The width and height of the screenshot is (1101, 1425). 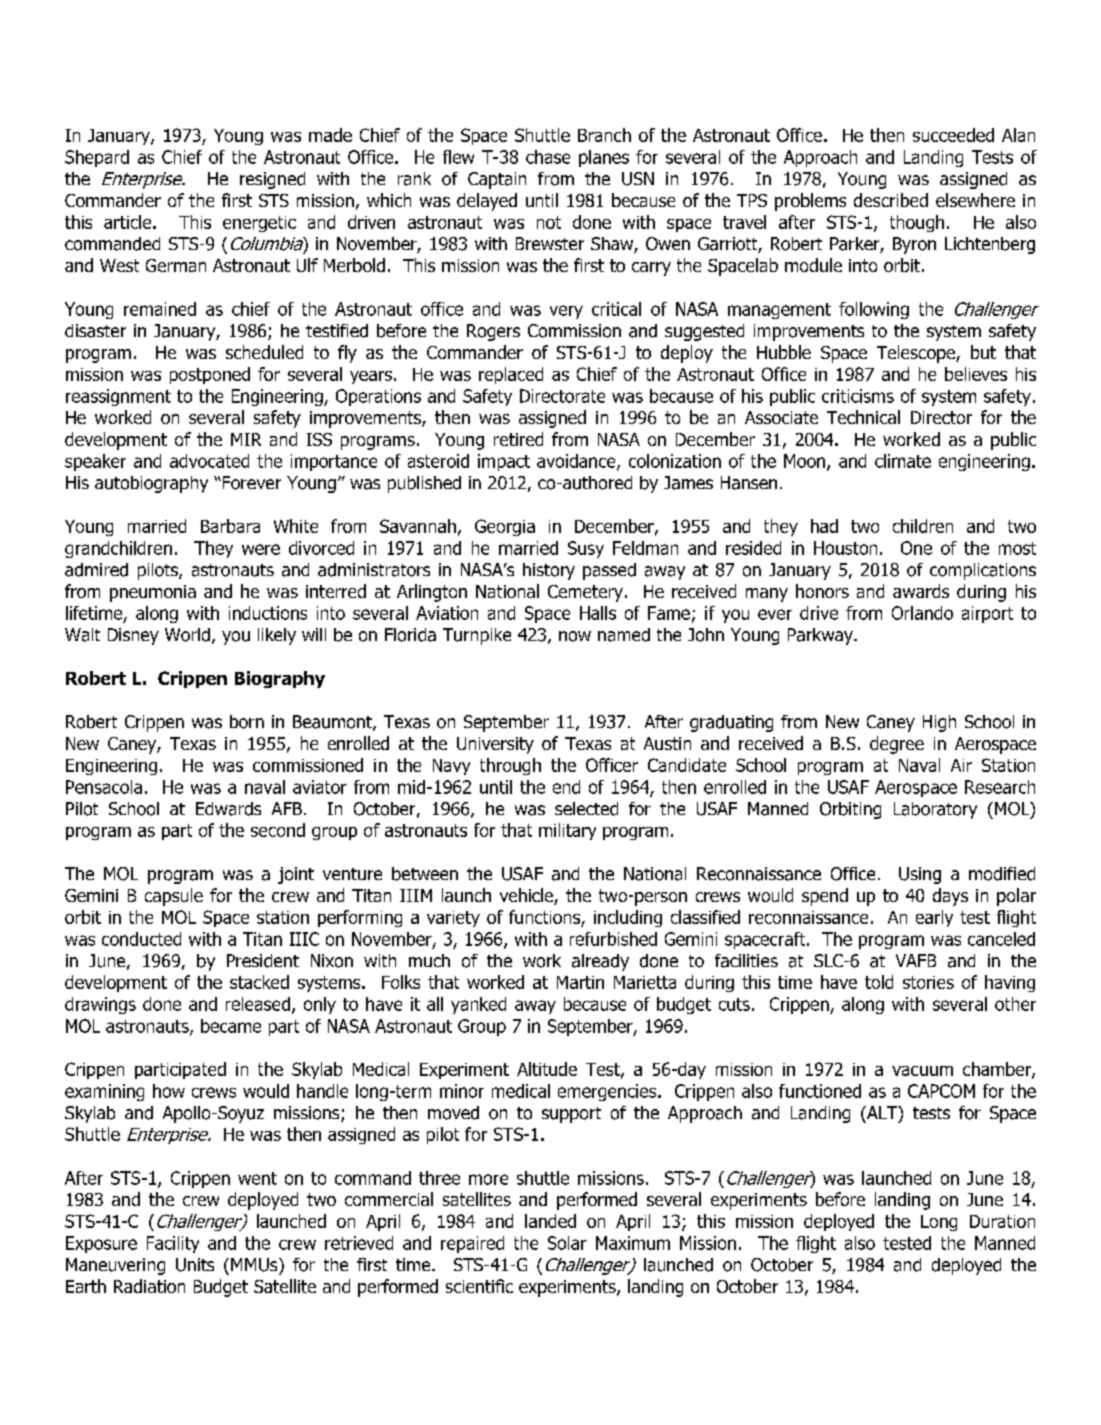 What do you see at coordinates (891, 200) in the screenshot?
I see `described` at bounding box center [891, 200].
